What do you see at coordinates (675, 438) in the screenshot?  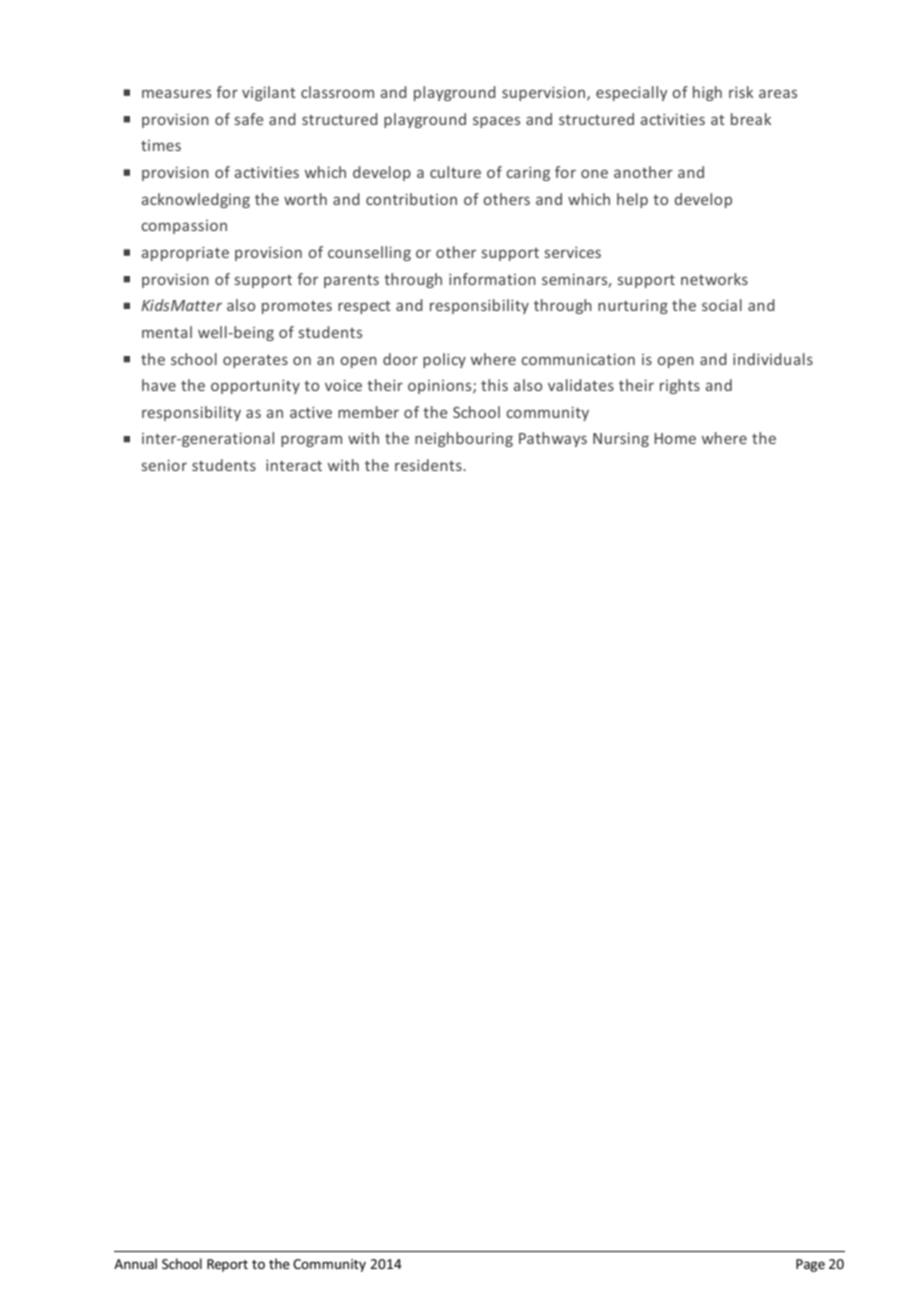 I see `Home` at bounding box center [675, 438].
